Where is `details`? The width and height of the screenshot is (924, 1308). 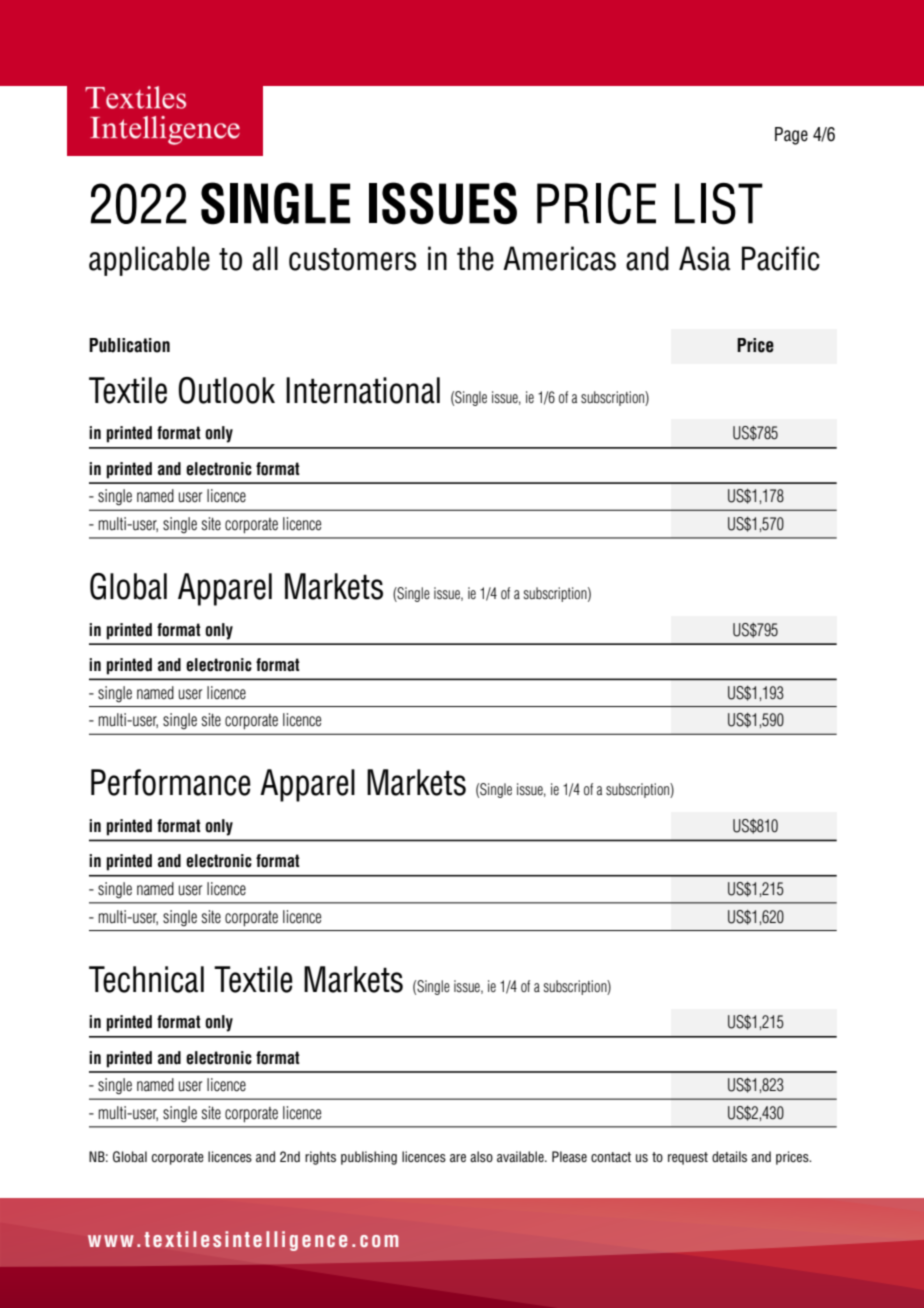
details is located at coordinates (729, 1156).
